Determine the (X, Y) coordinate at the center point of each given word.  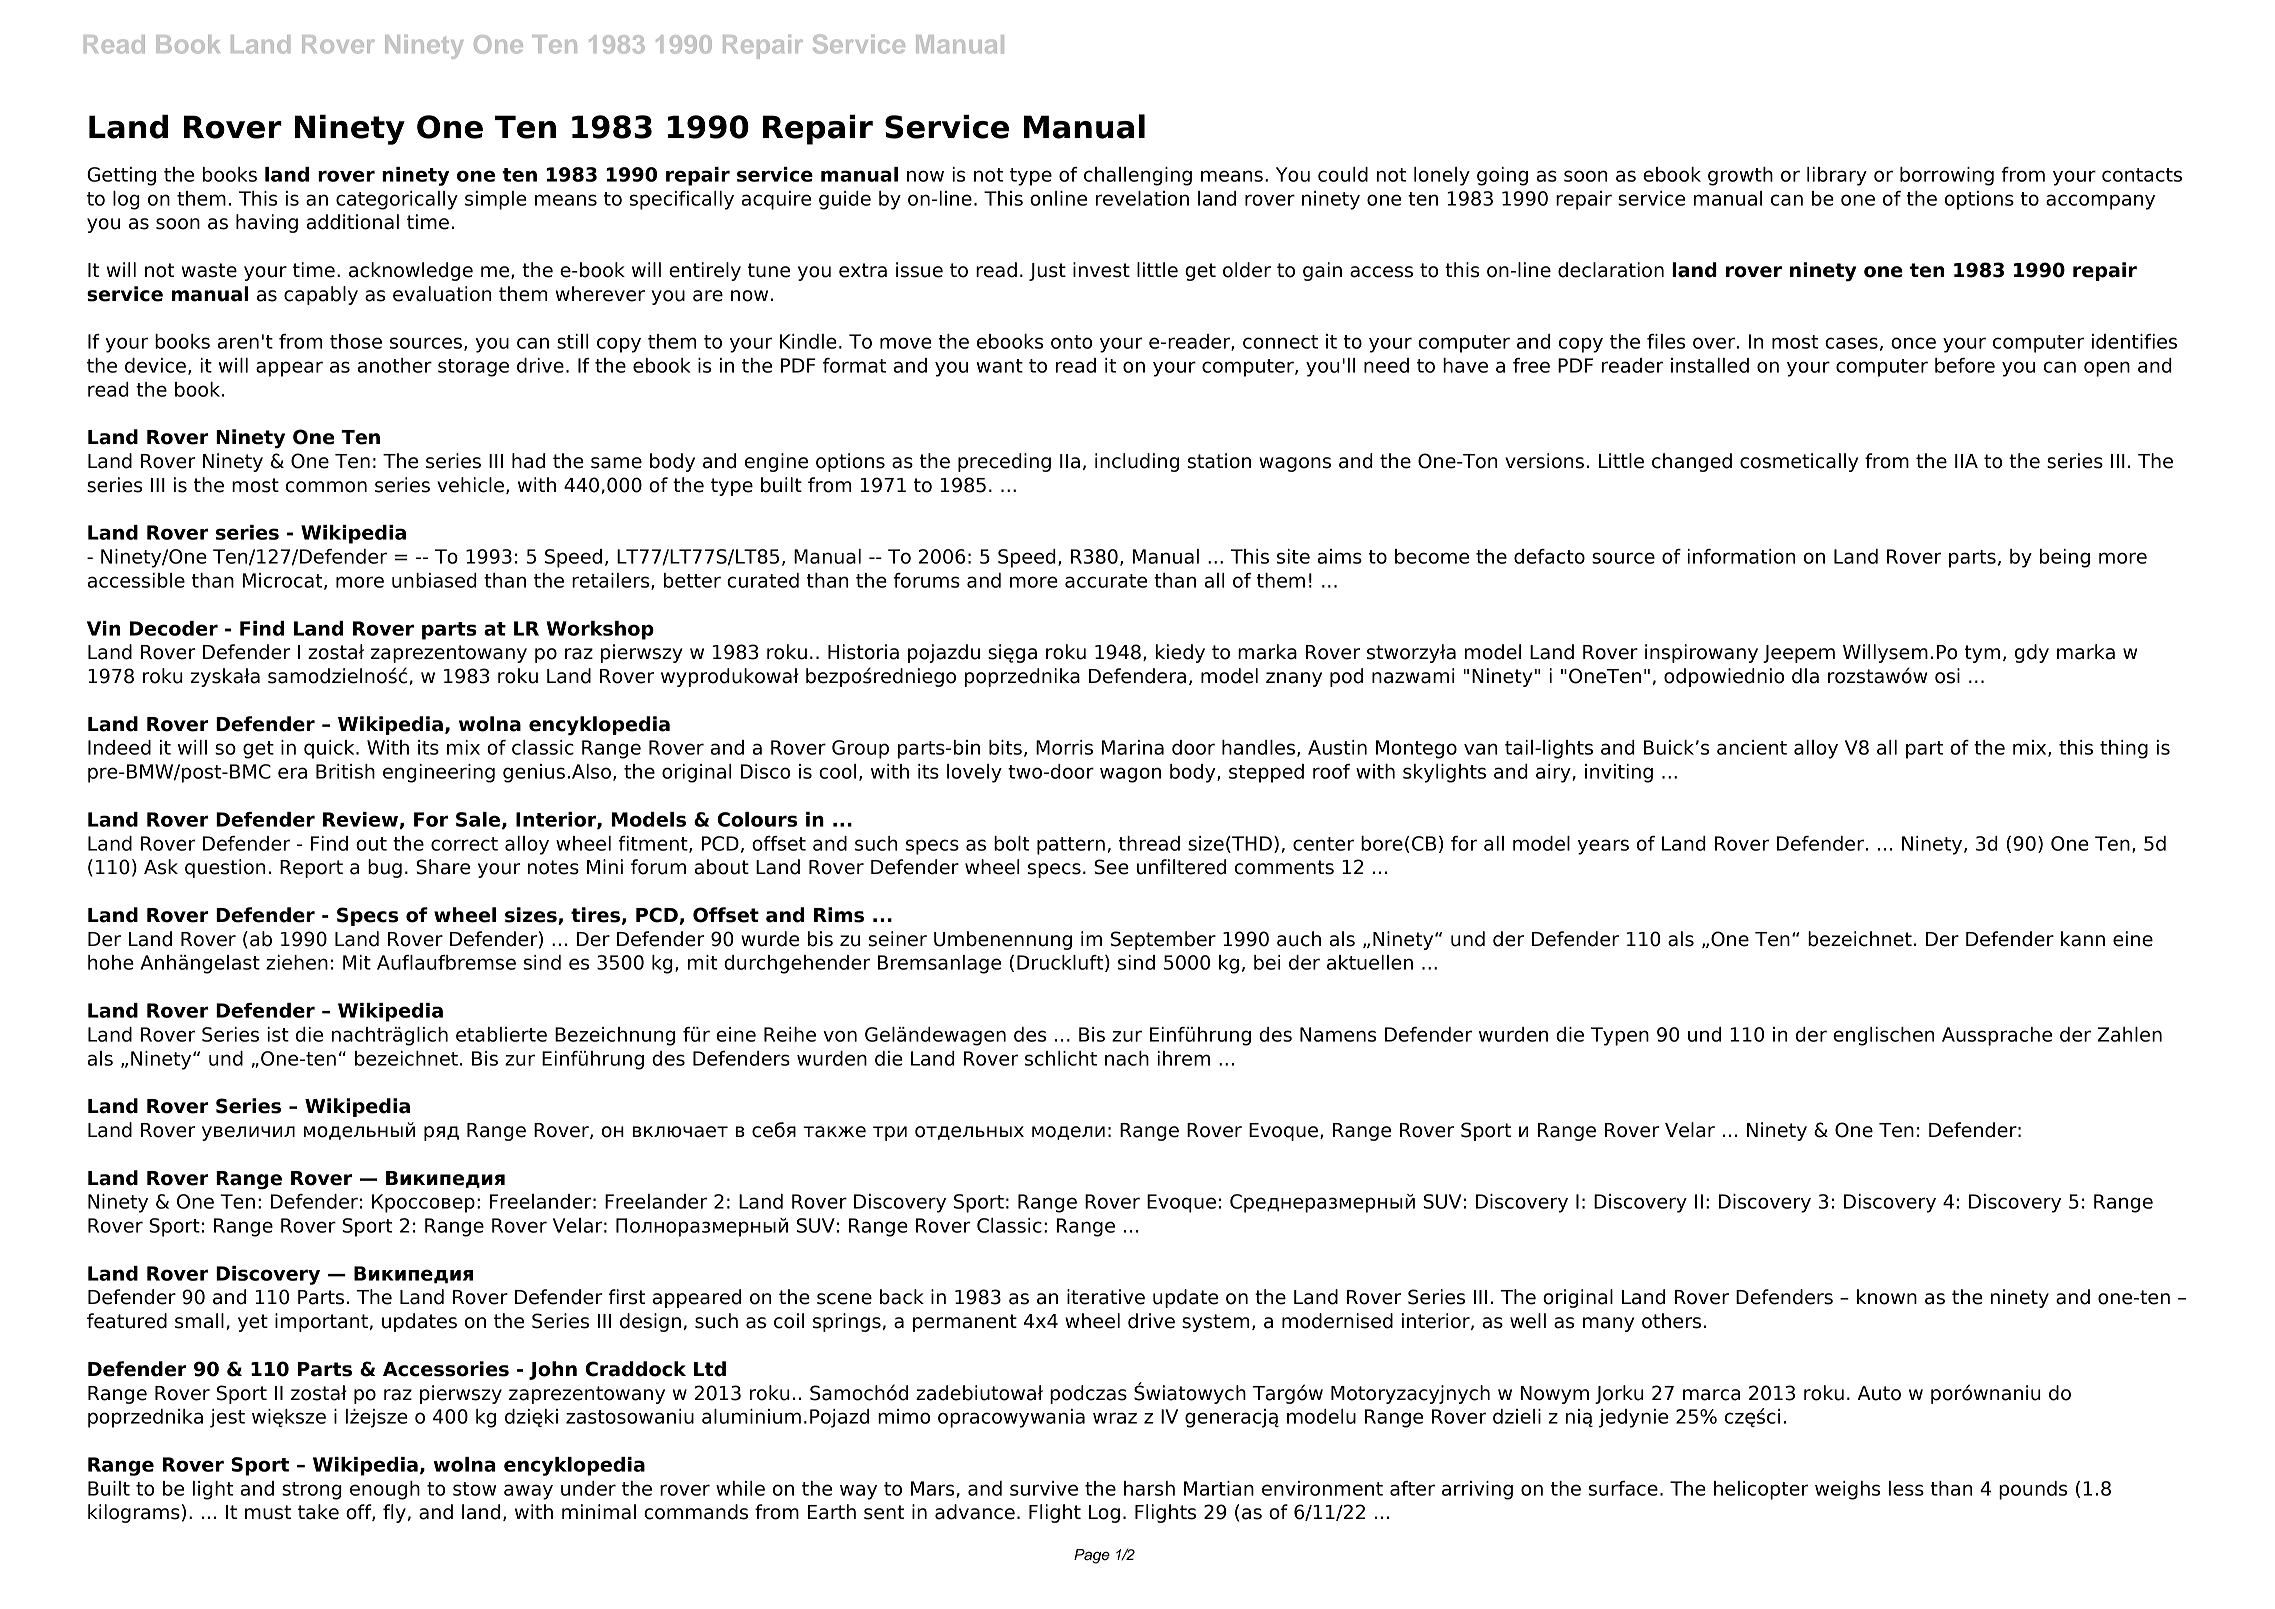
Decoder (174, 628)
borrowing (1947, 176)
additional (353, 222)
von (840, 1036)
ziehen (297, 962)
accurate (1106, 581)
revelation (1142, 198)
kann (2083, 939)
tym (1982, 654)
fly (394, 1513)
